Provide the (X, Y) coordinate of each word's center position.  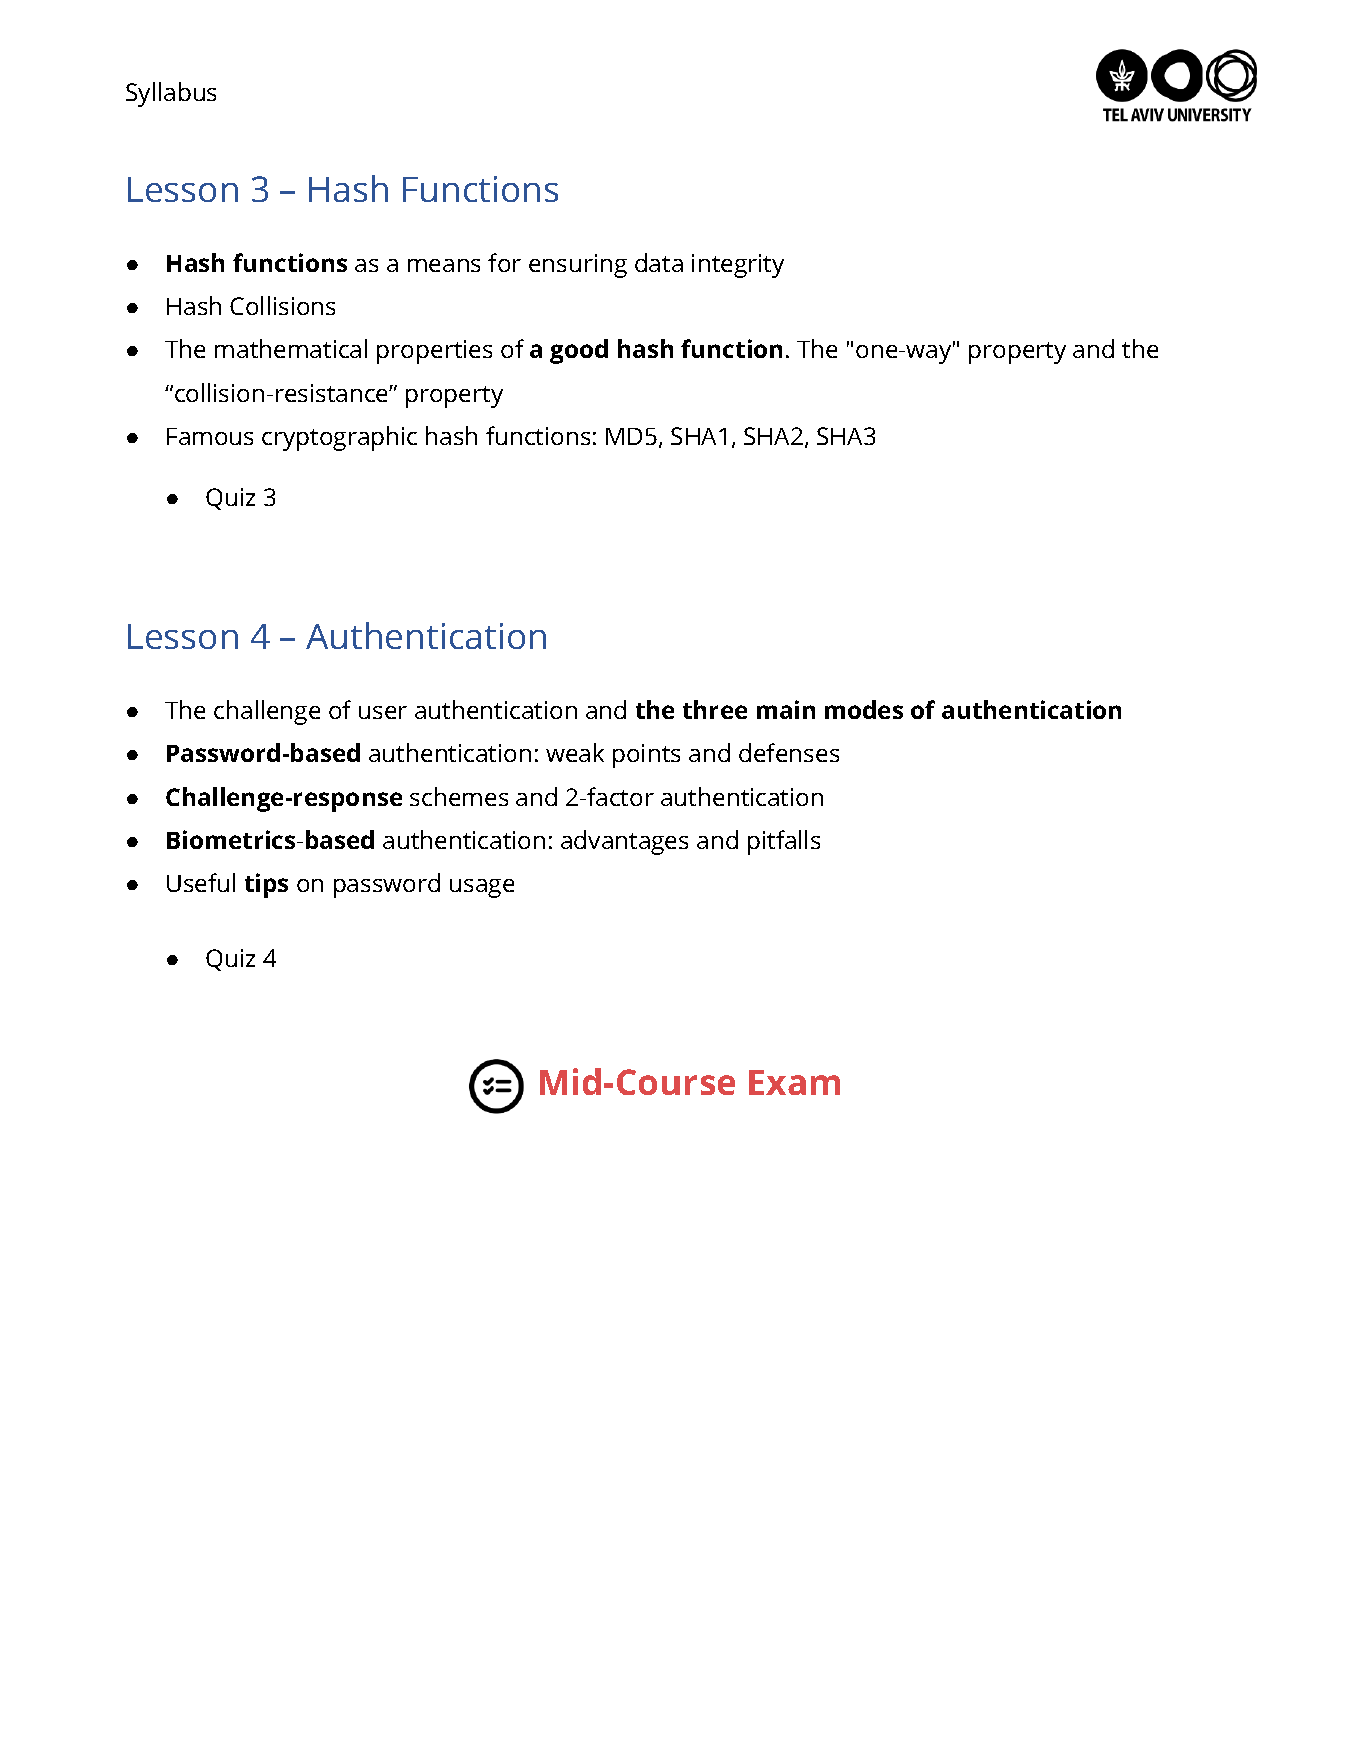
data (659, 262)
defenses (789, 752)
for (504, 262)
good (579, 351)
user (383, 712)
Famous (210, 436)
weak (575, 752)
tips (266, 885)
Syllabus (171, 94)
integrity (738, 266)
